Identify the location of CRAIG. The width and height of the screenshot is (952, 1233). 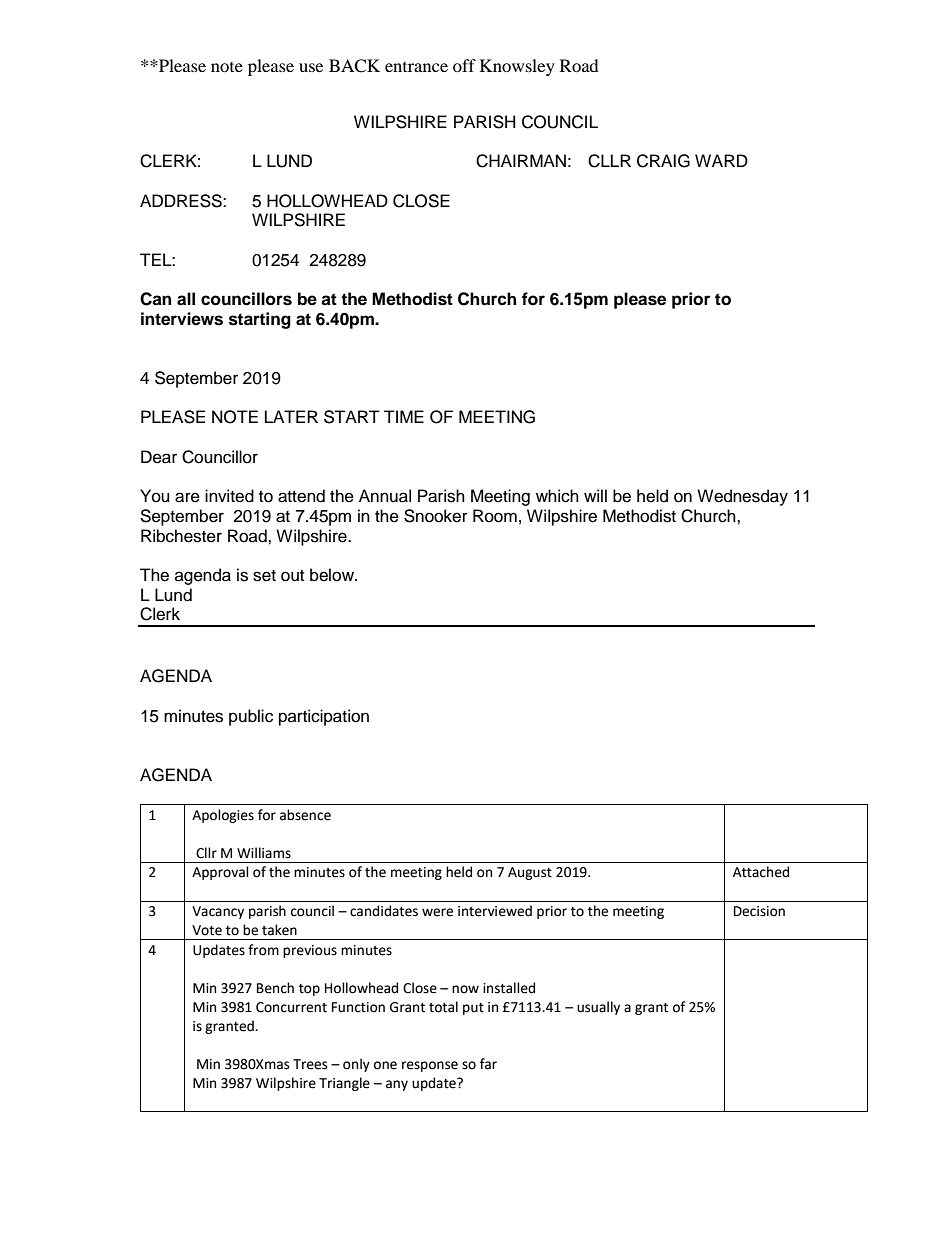
(663, 161).
